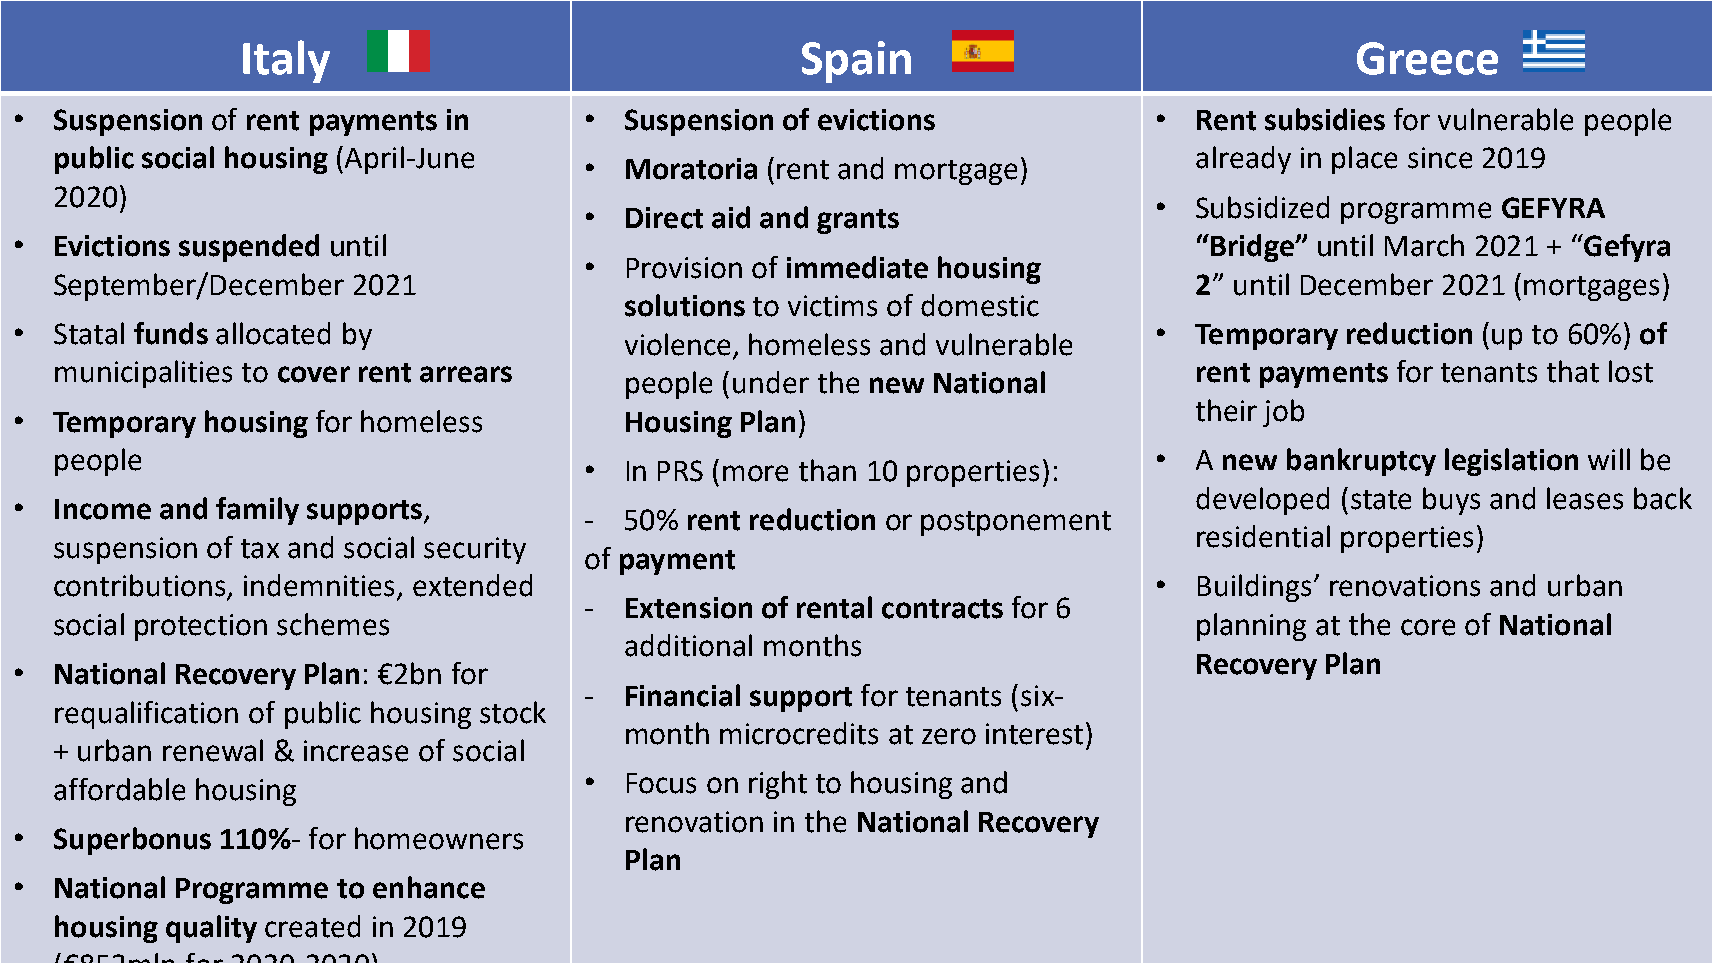 Image resolution: width=1713 pixels, height=963 pixels. Describe the element at coordinates (1573, 371) in the document. I see `that` at that location.
